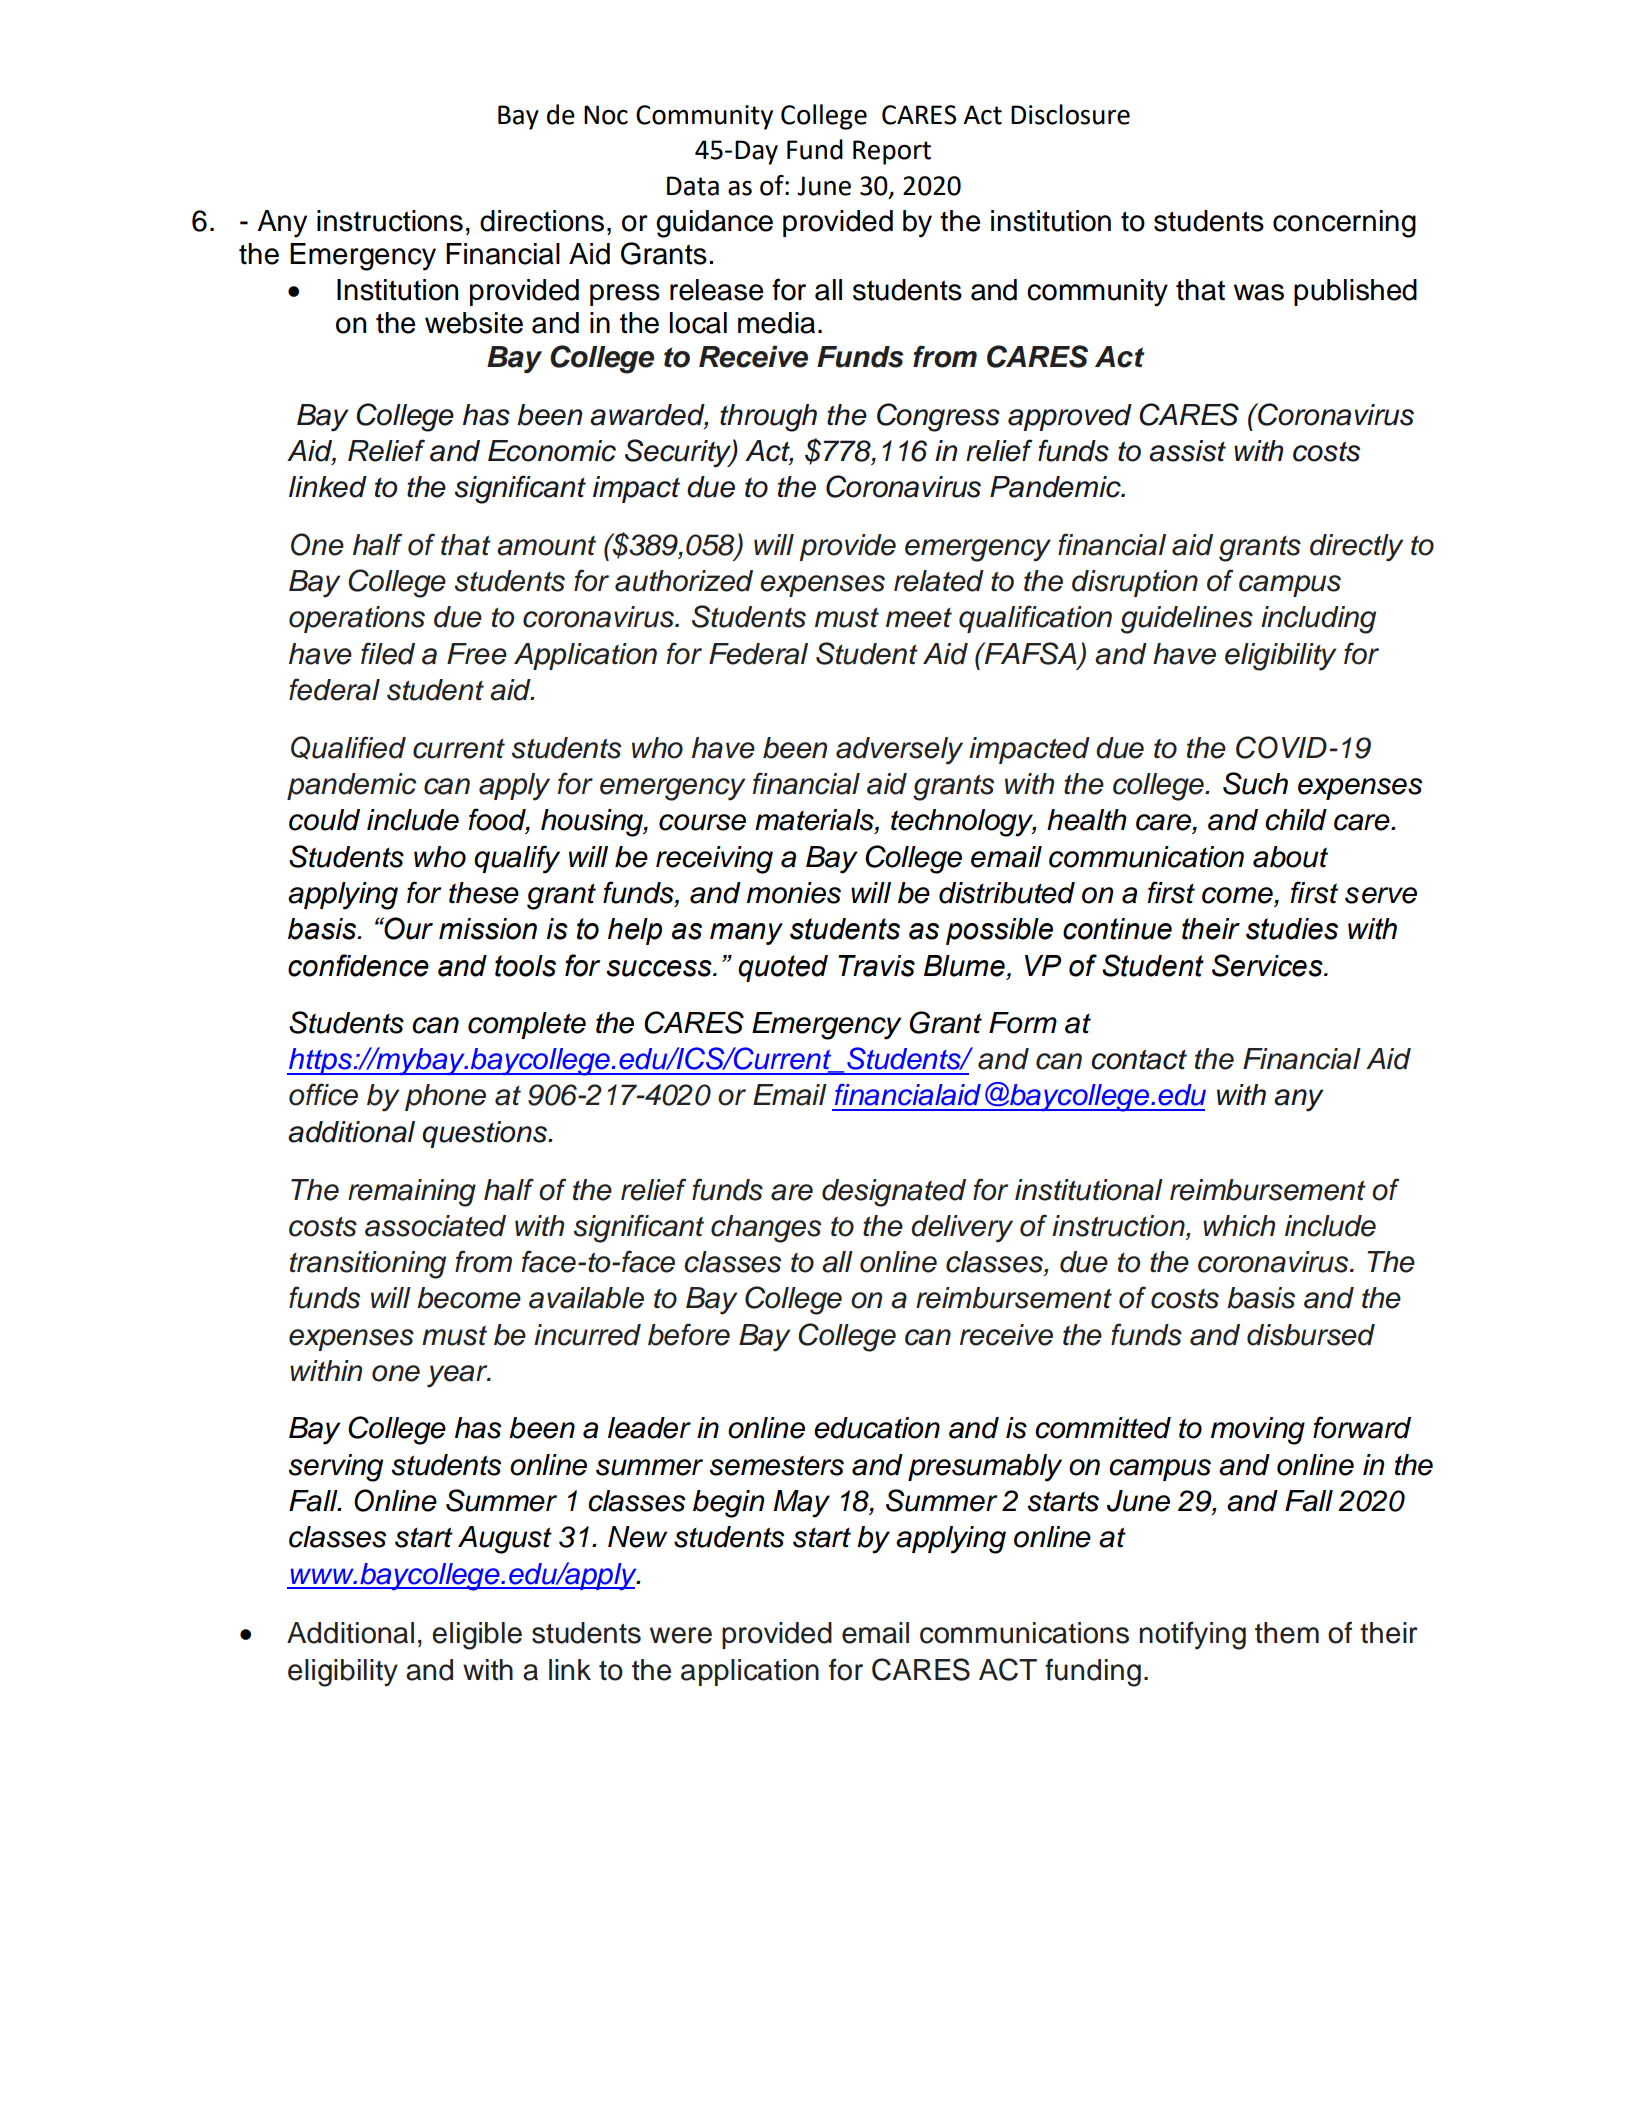 This screenshot has width=1627, height=2105. Describe the element at coordinates (484, 893) in the screenshot. I see `these` at that location.
